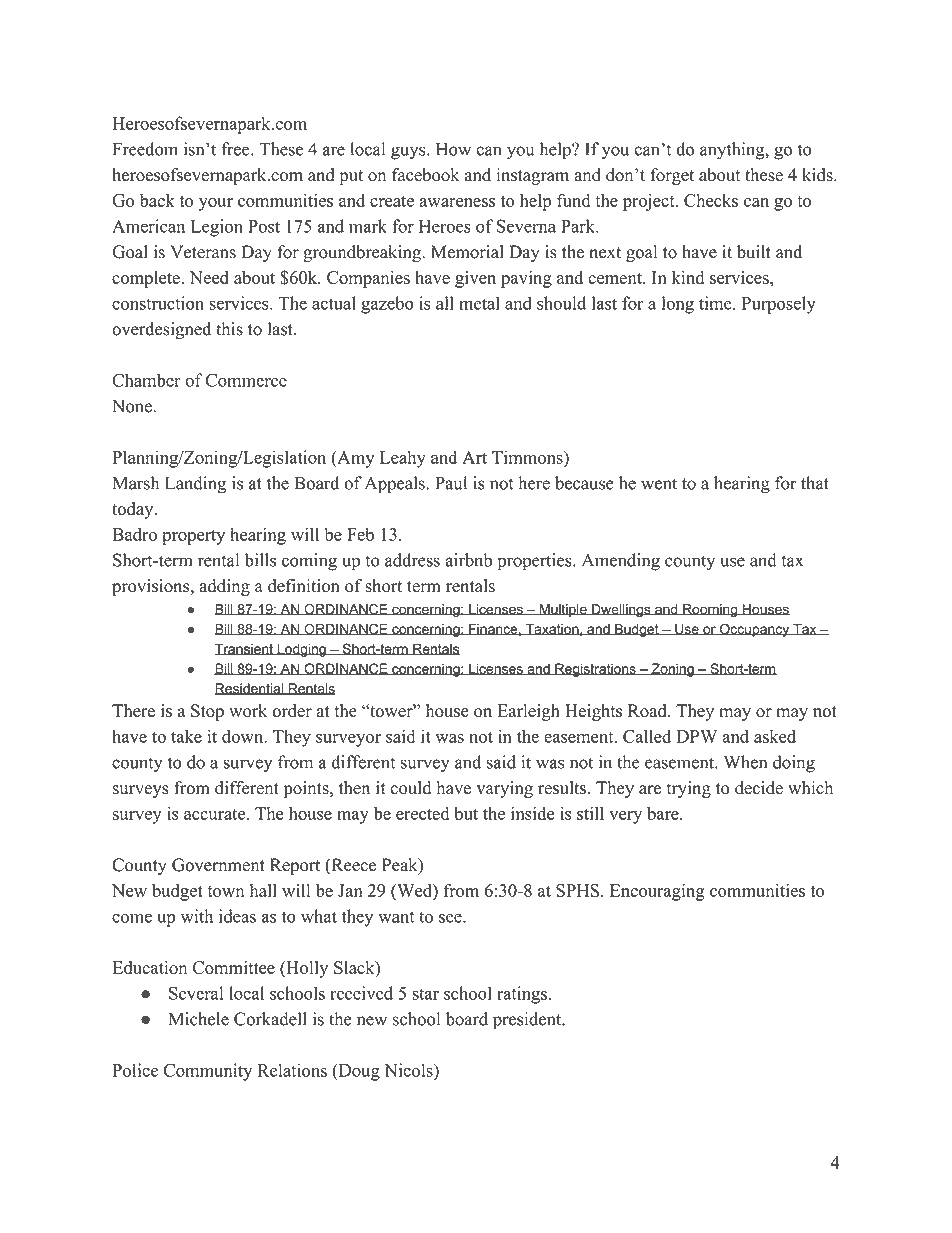 The width and height of the image is (952, 1233). I want to click on Michele, so click(199, 1019).
